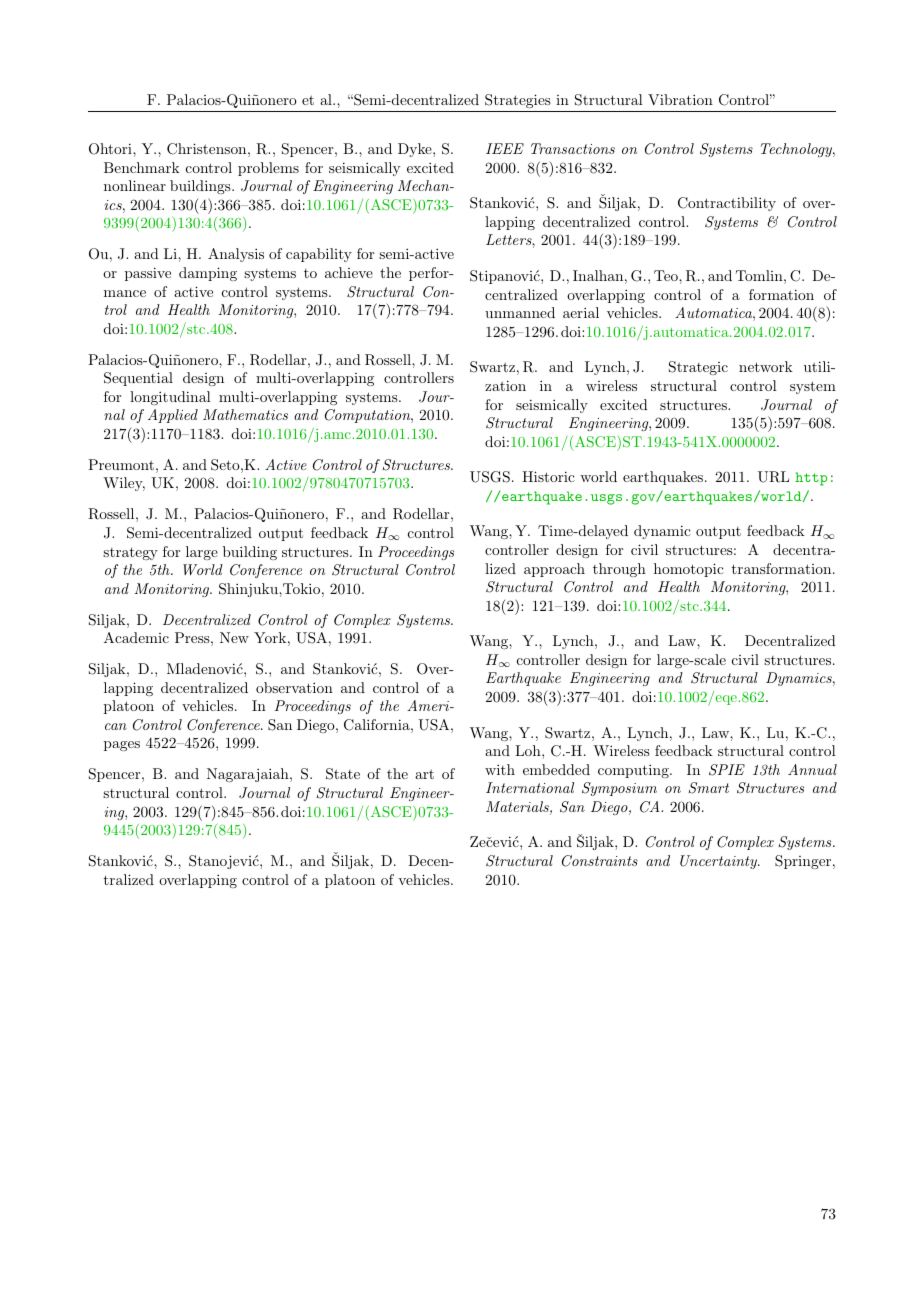  Describe the element at coordinates (234, 637) in the screenshot. I see `New` at that location.
